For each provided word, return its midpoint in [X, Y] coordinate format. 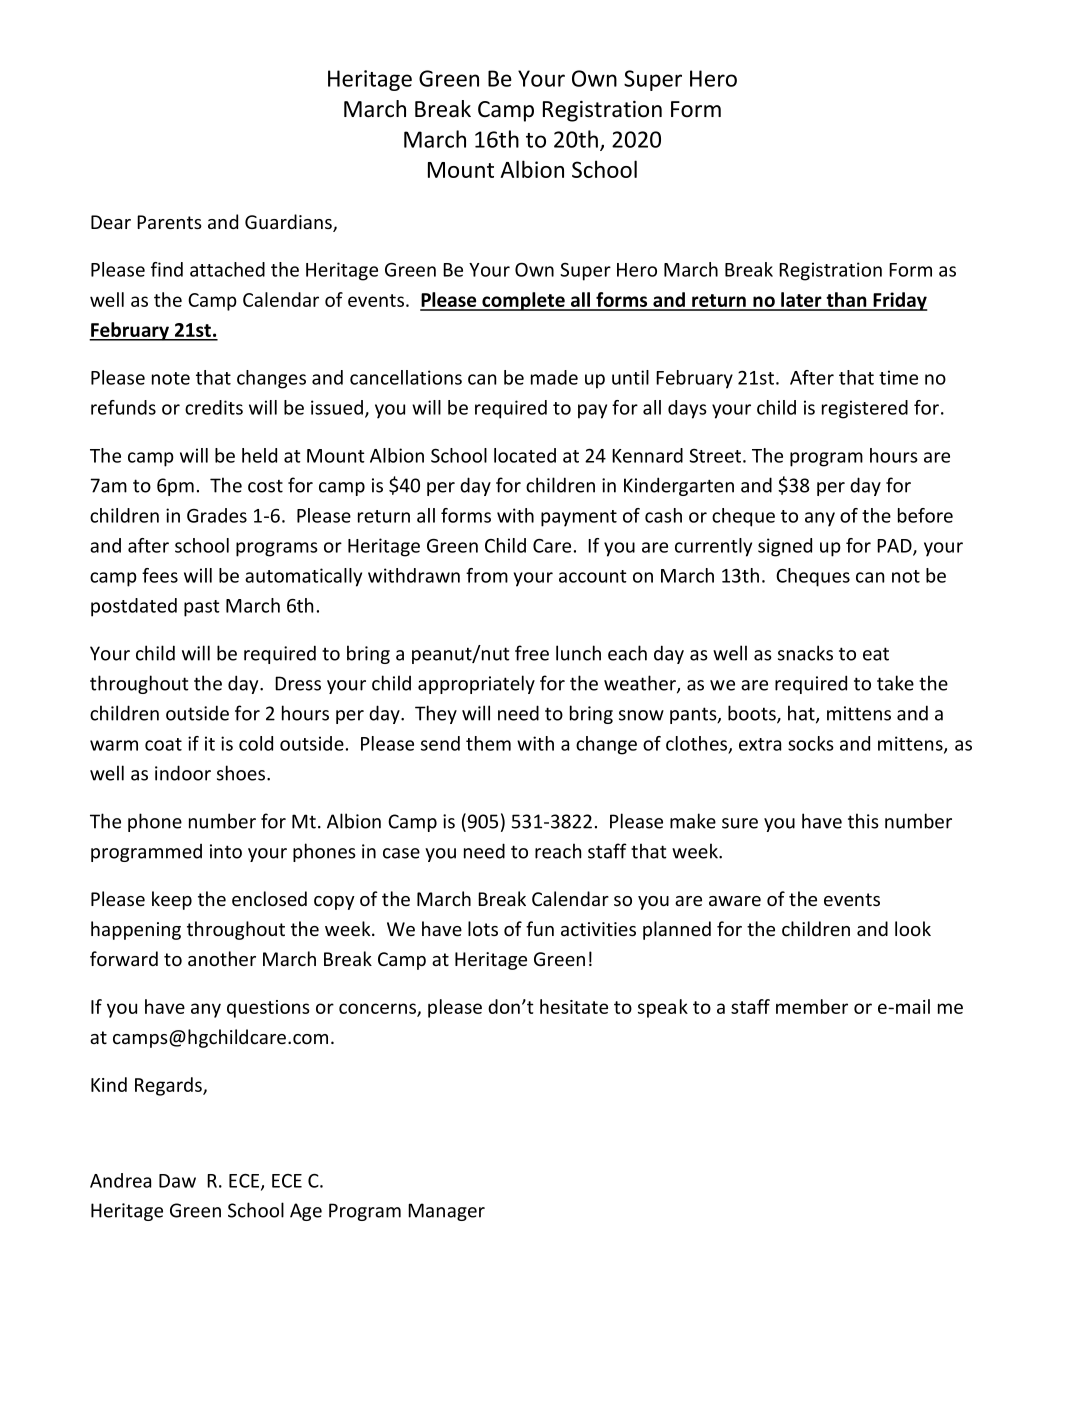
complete [523, 301]
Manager [446, 1212]
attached [227, 269]
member [812, 1006]
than [846, 301]
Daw [177, 1181]
